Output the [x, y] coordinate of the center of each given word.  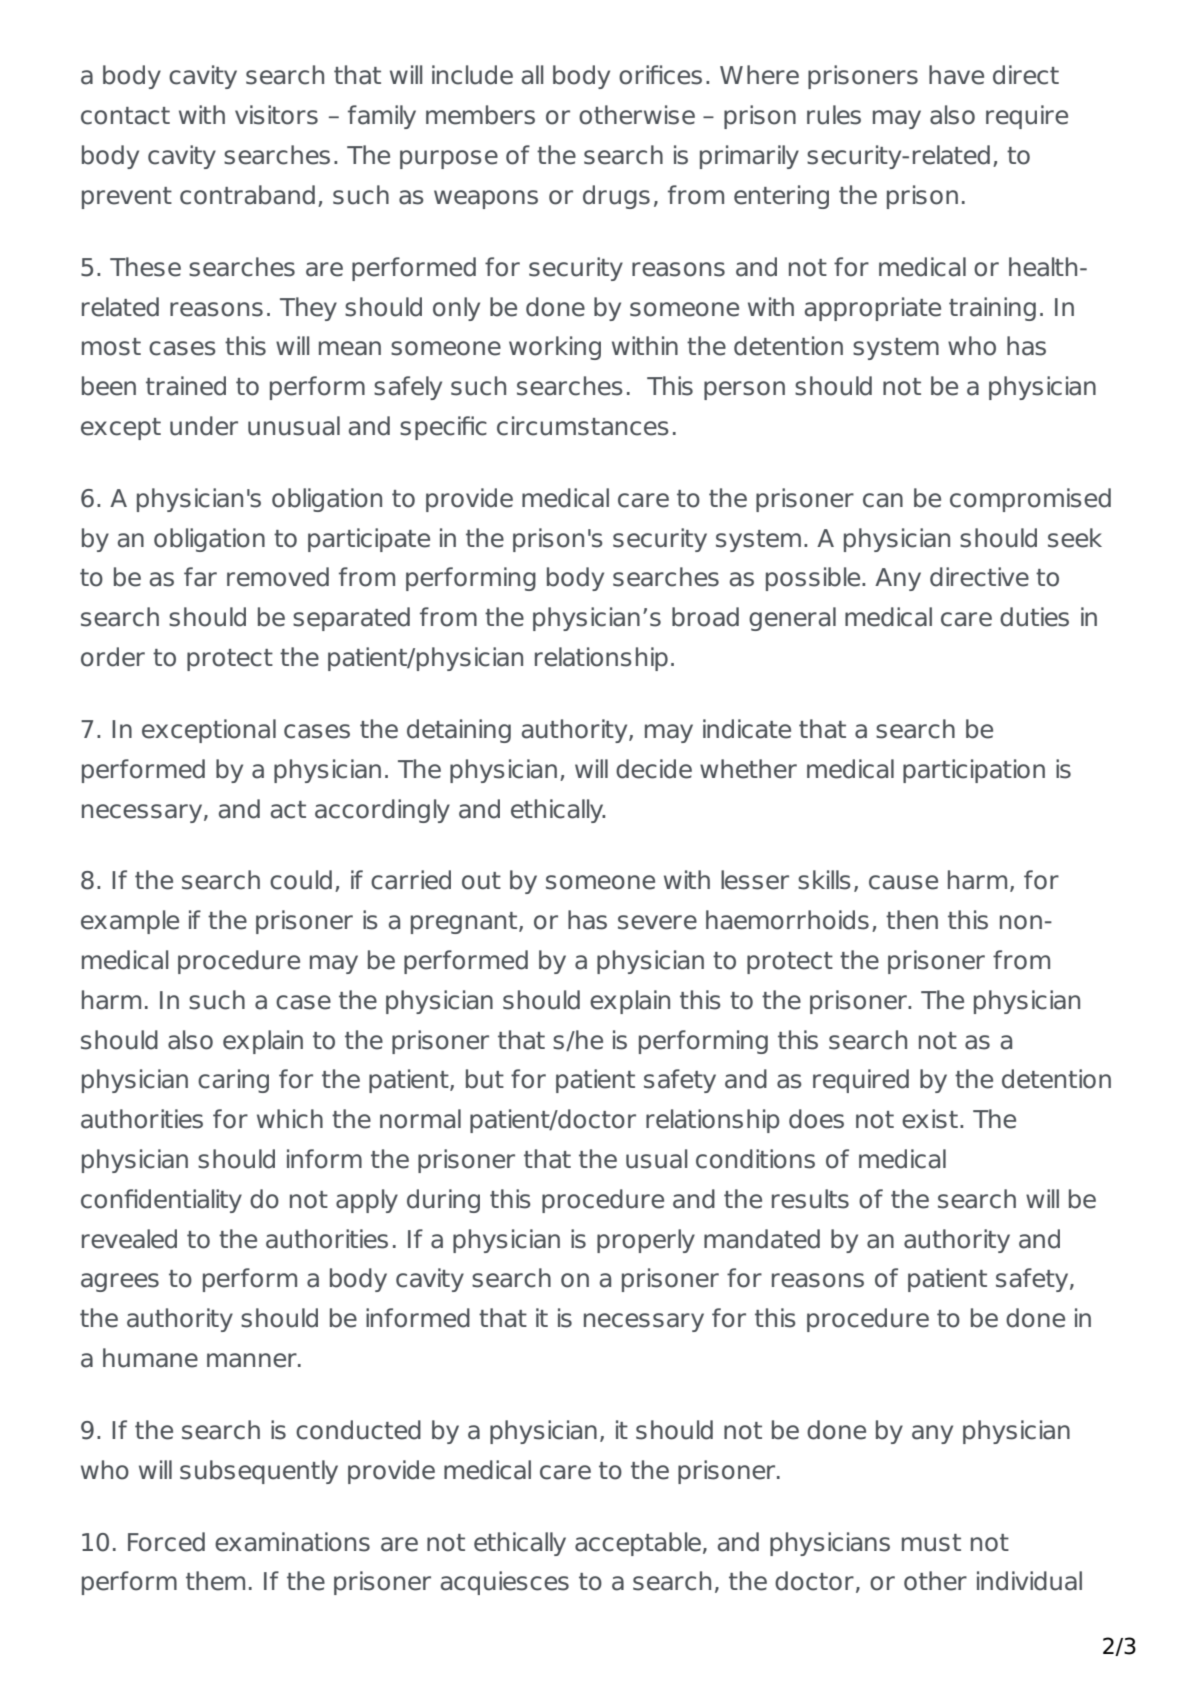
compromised [1030, 500]
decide [654, 769]
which [290, 1119]
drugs [616, 197]
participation [974, 771]
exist [930, 1119]
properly [646, 1241]
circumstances [583, 426]
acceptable [639, 1544]
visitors [276, 115]
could [301, 880]
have [956, 75]
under [204, 426]
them [215, 1581]
